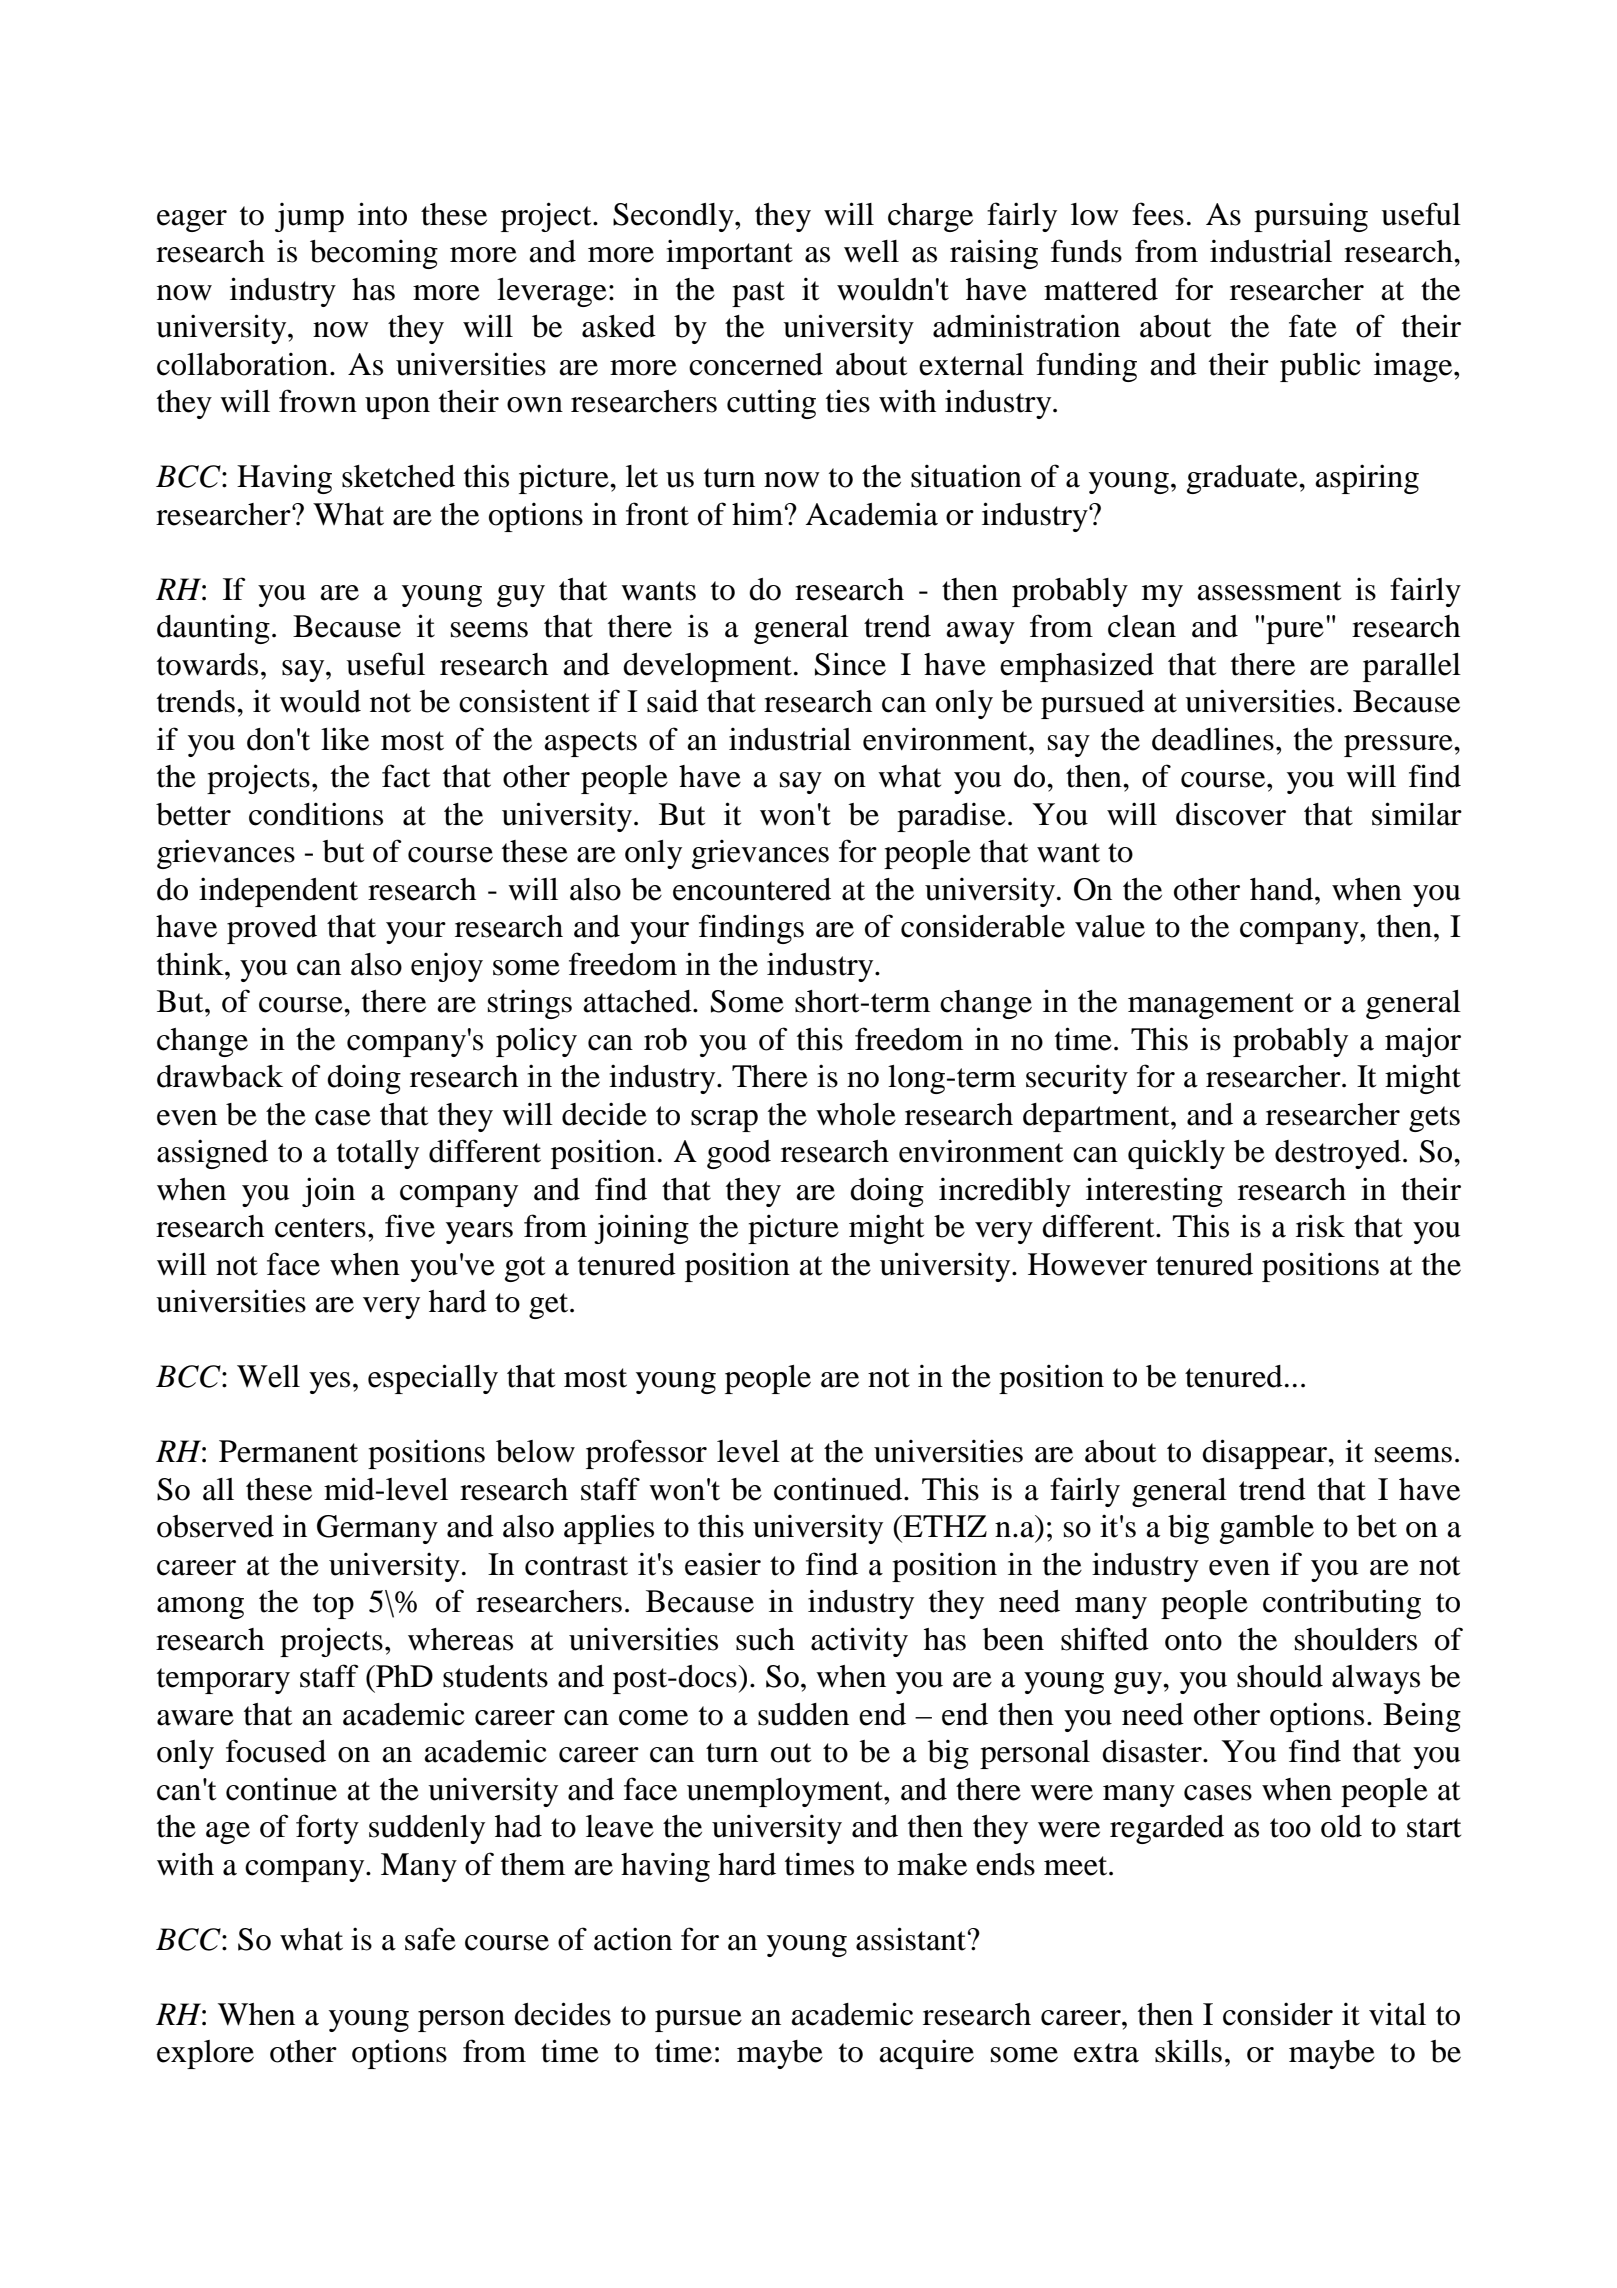 The image size is (1617, 2288). I want to click on destroyed, so click(1338, 1154).
